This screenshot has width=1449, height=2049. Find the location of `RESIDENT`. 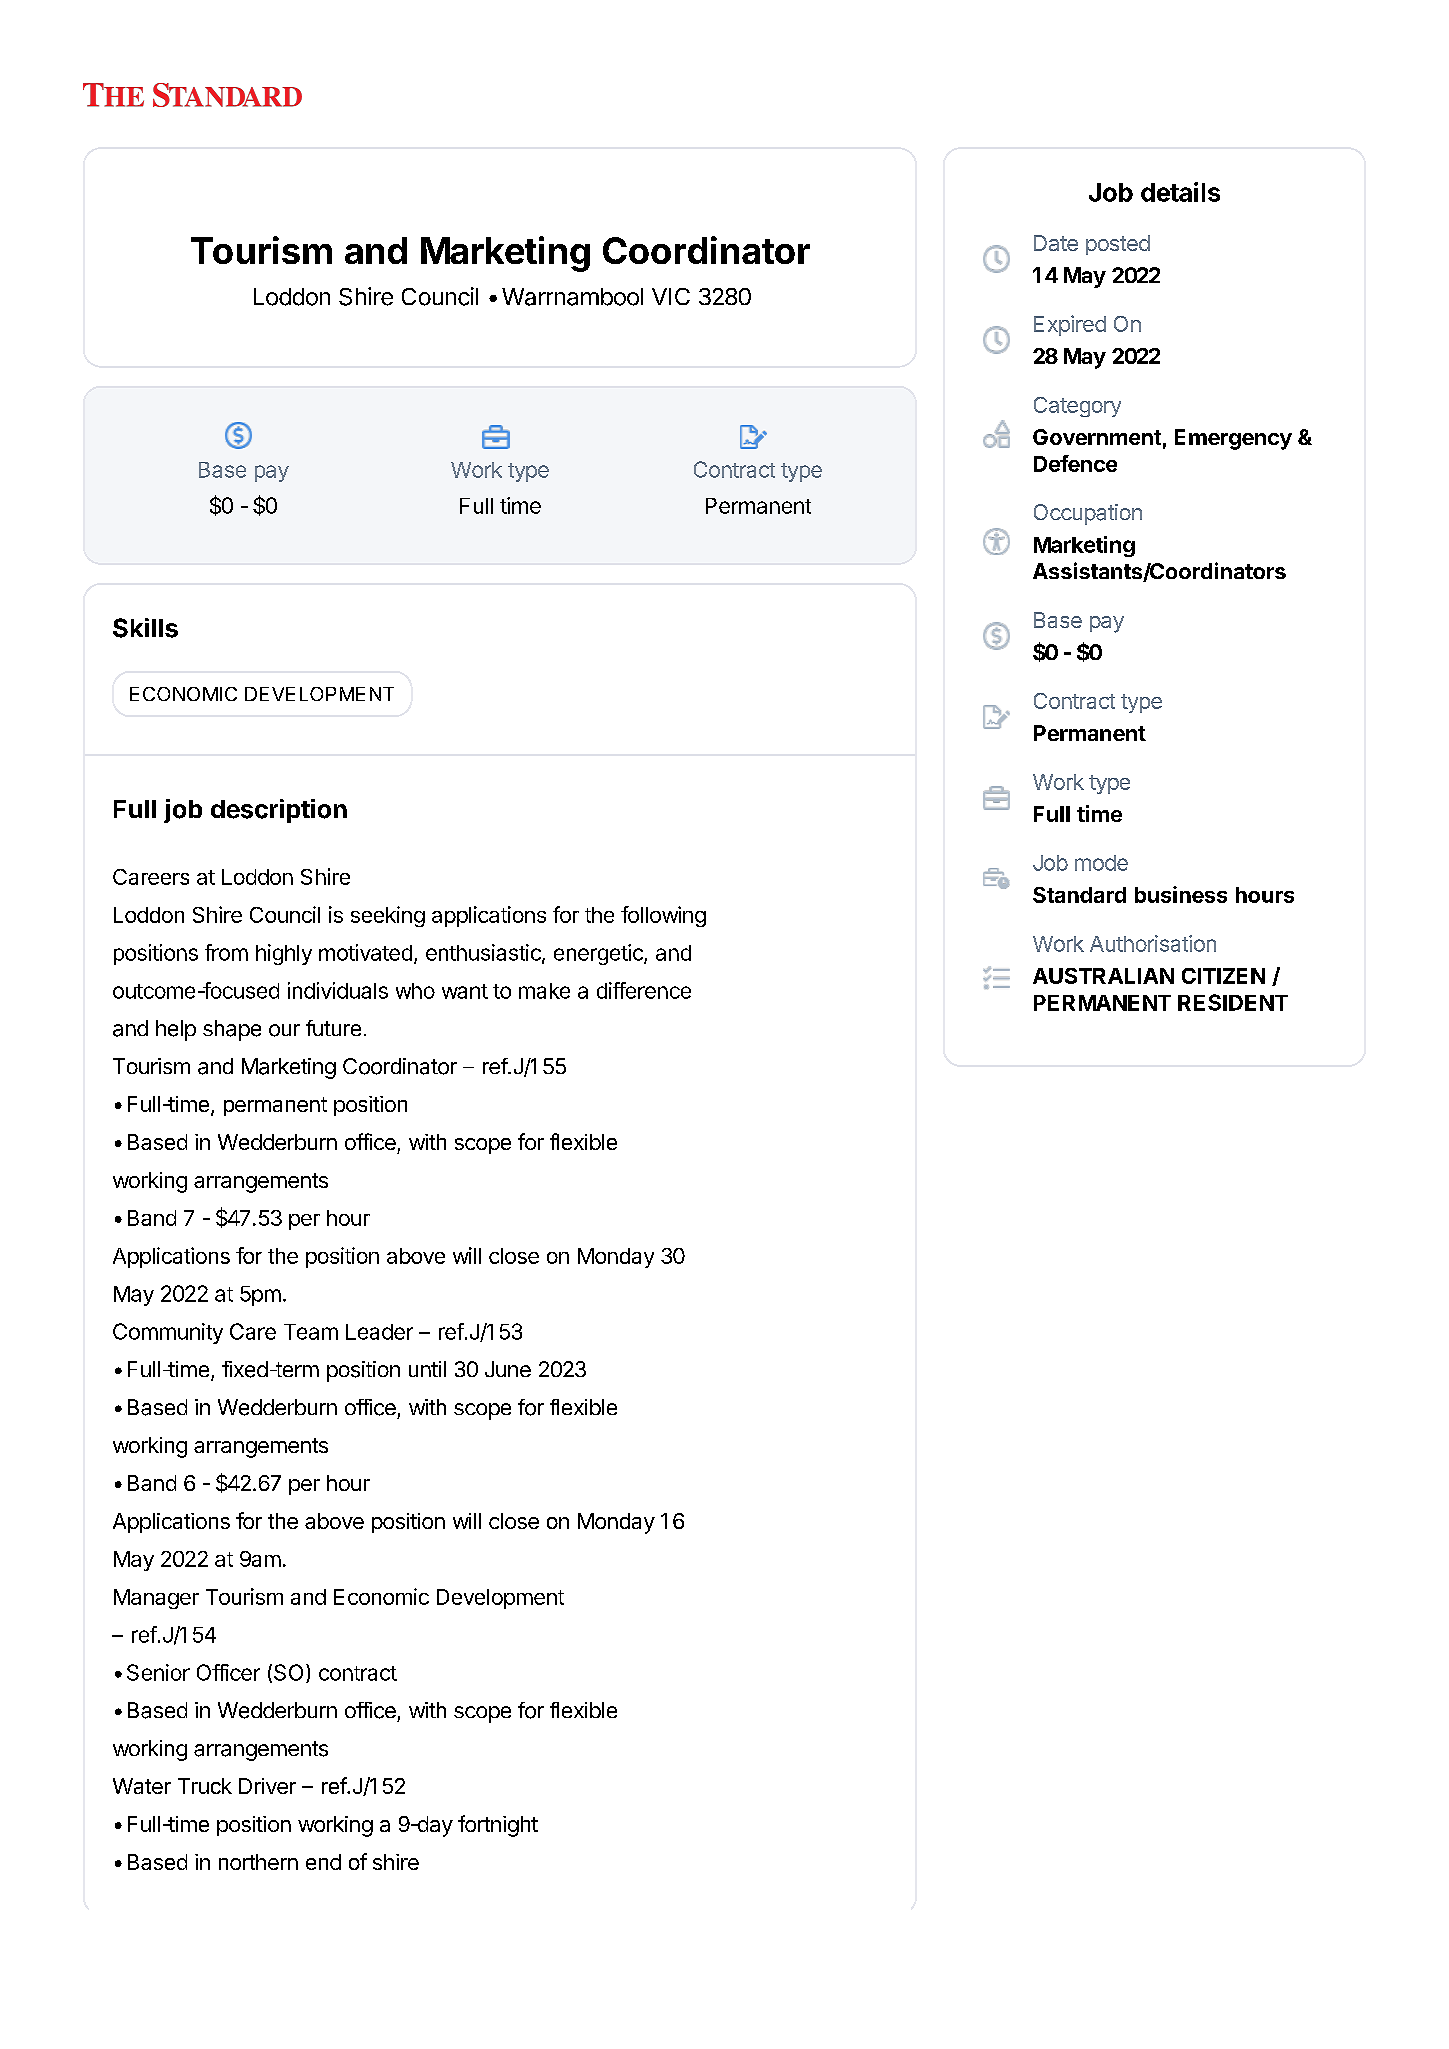

RESIDENT is located at coordinates (1233, 1002).
